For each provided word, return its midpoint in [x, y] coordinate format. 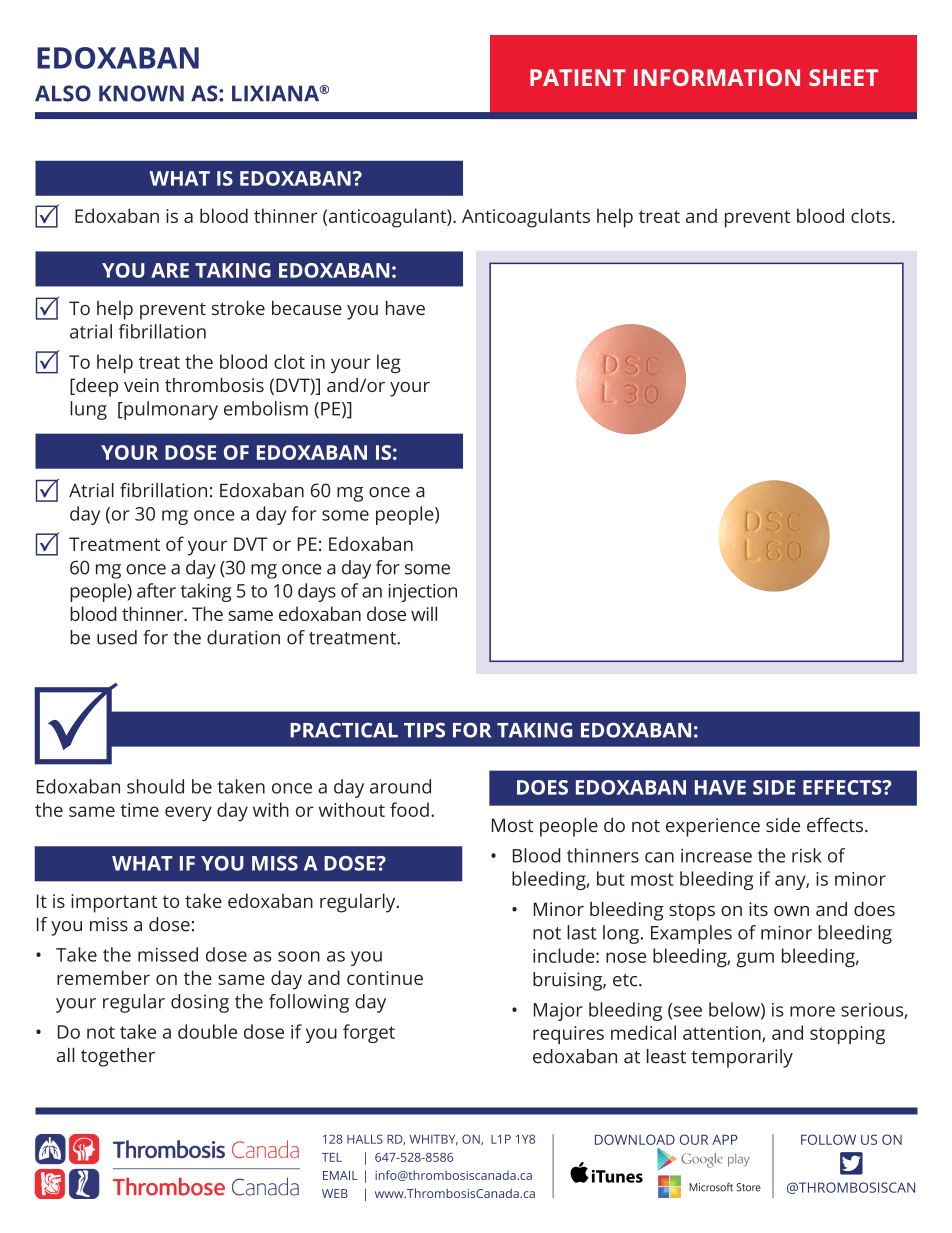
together [118, 1057]
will [424, 613]
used [117, 637]
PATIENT [578, 77]
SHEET [843, 77]
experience [713, 827]
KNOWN [141, 93]
